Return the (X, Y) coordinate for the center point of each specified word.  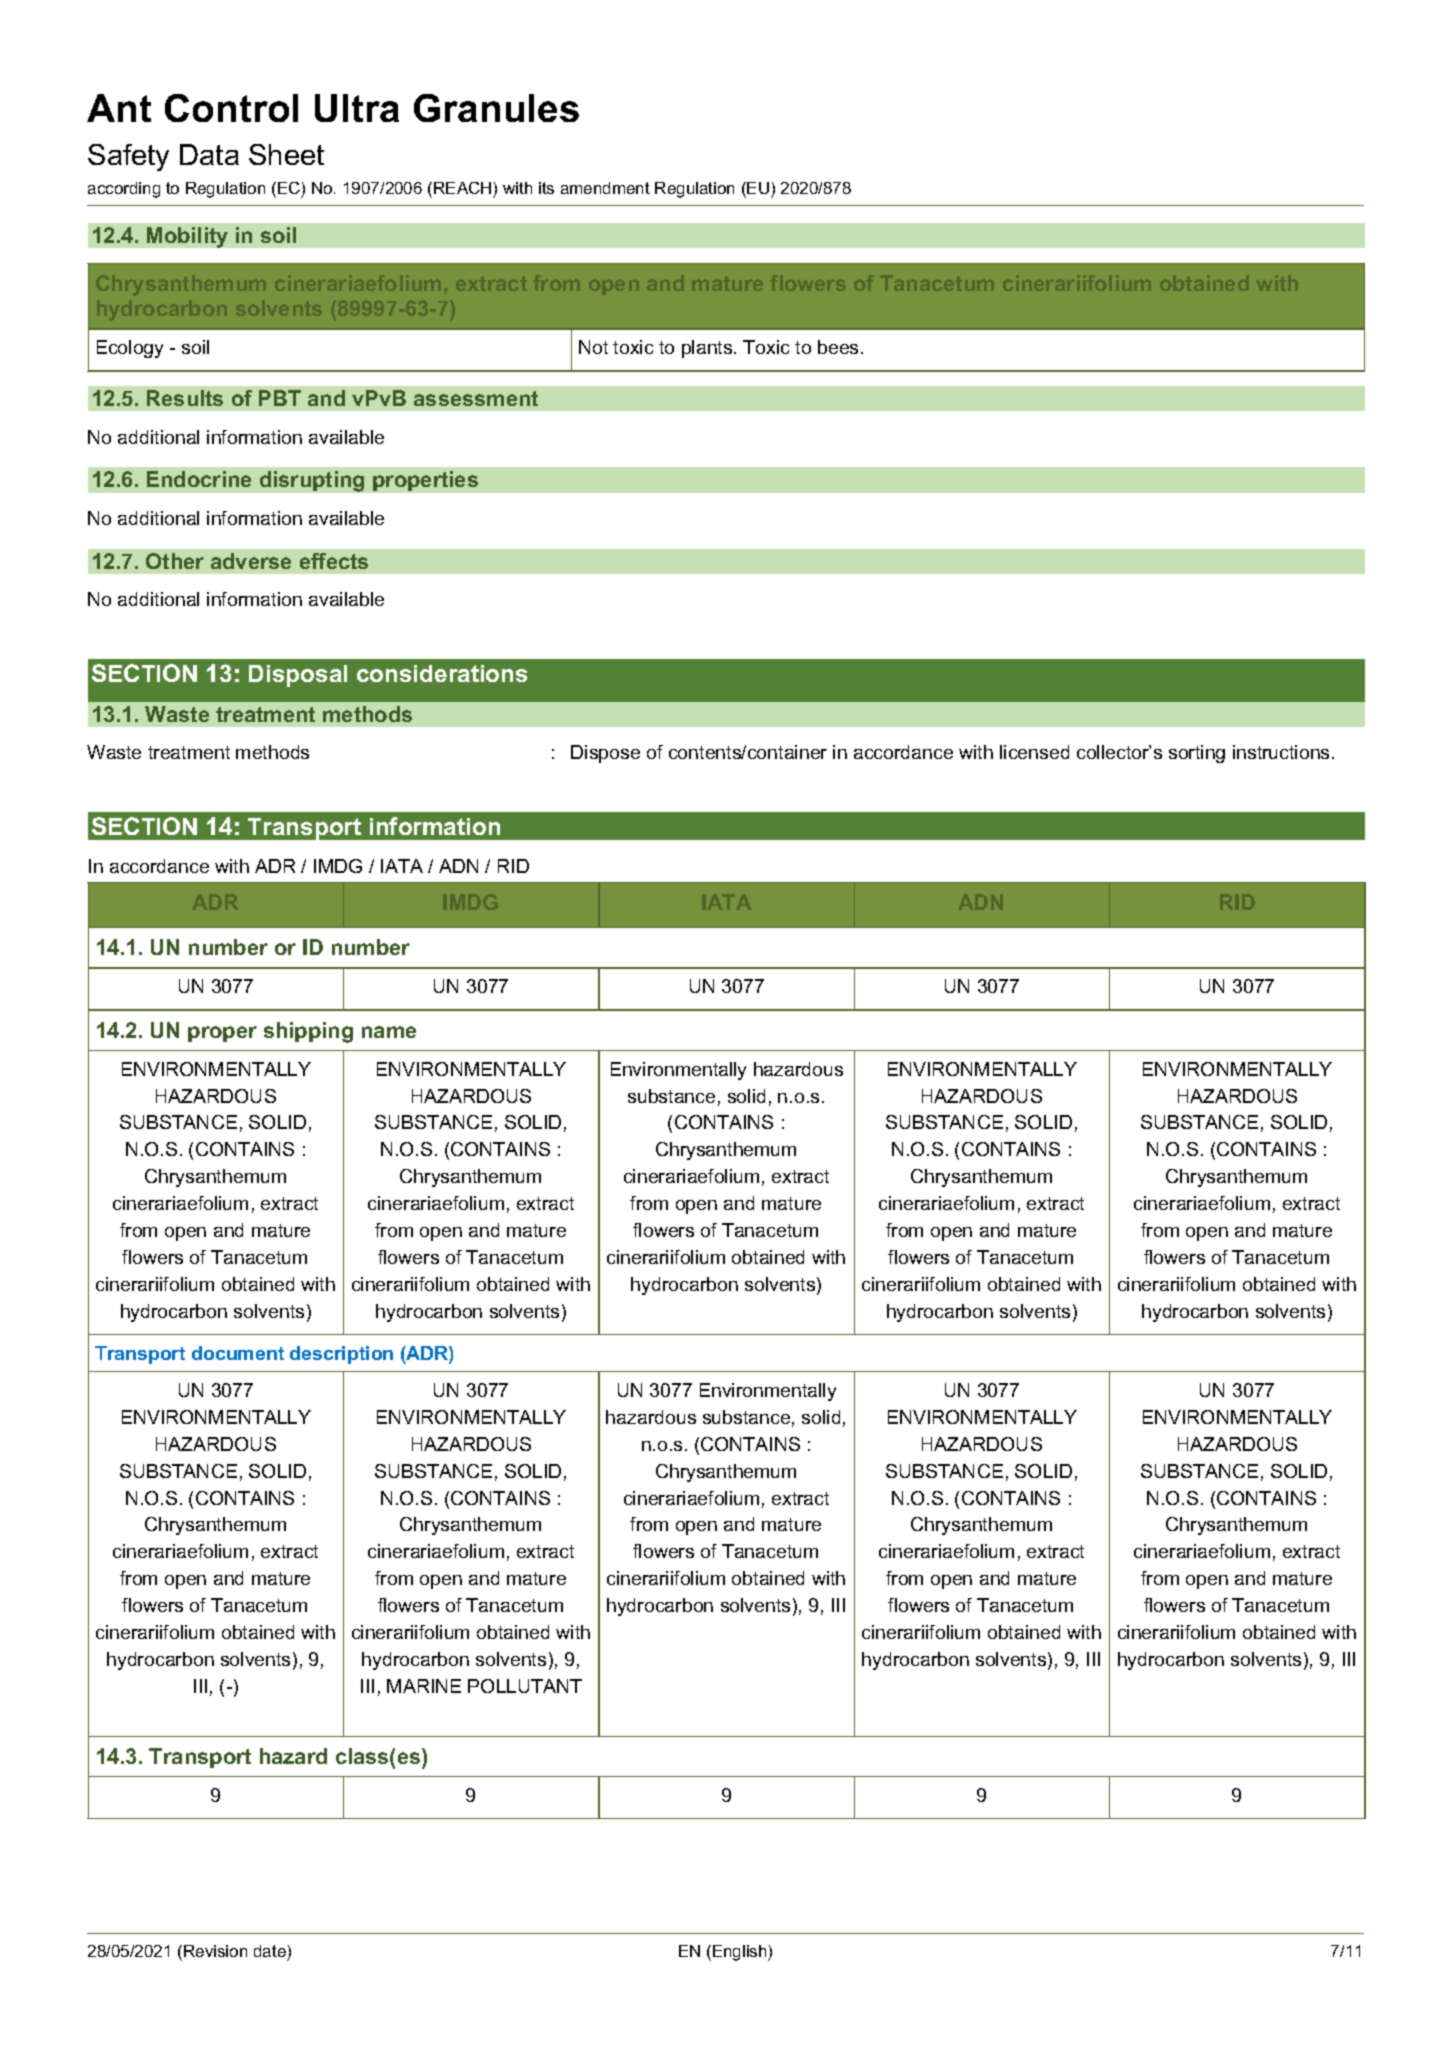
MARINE (424, 1686)
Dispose (605, 754)
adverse (251, 561)
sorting (1197, 754)
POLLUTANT (525, 1686)
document (238, 1353)
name (389, 1032)
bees (838, 347)
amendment (605, 188)
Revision (215, 1951)
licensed (1034, 752)
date (270, 1951)
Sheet (286, 154)
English (741, 1953)
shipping (308, 1032)
